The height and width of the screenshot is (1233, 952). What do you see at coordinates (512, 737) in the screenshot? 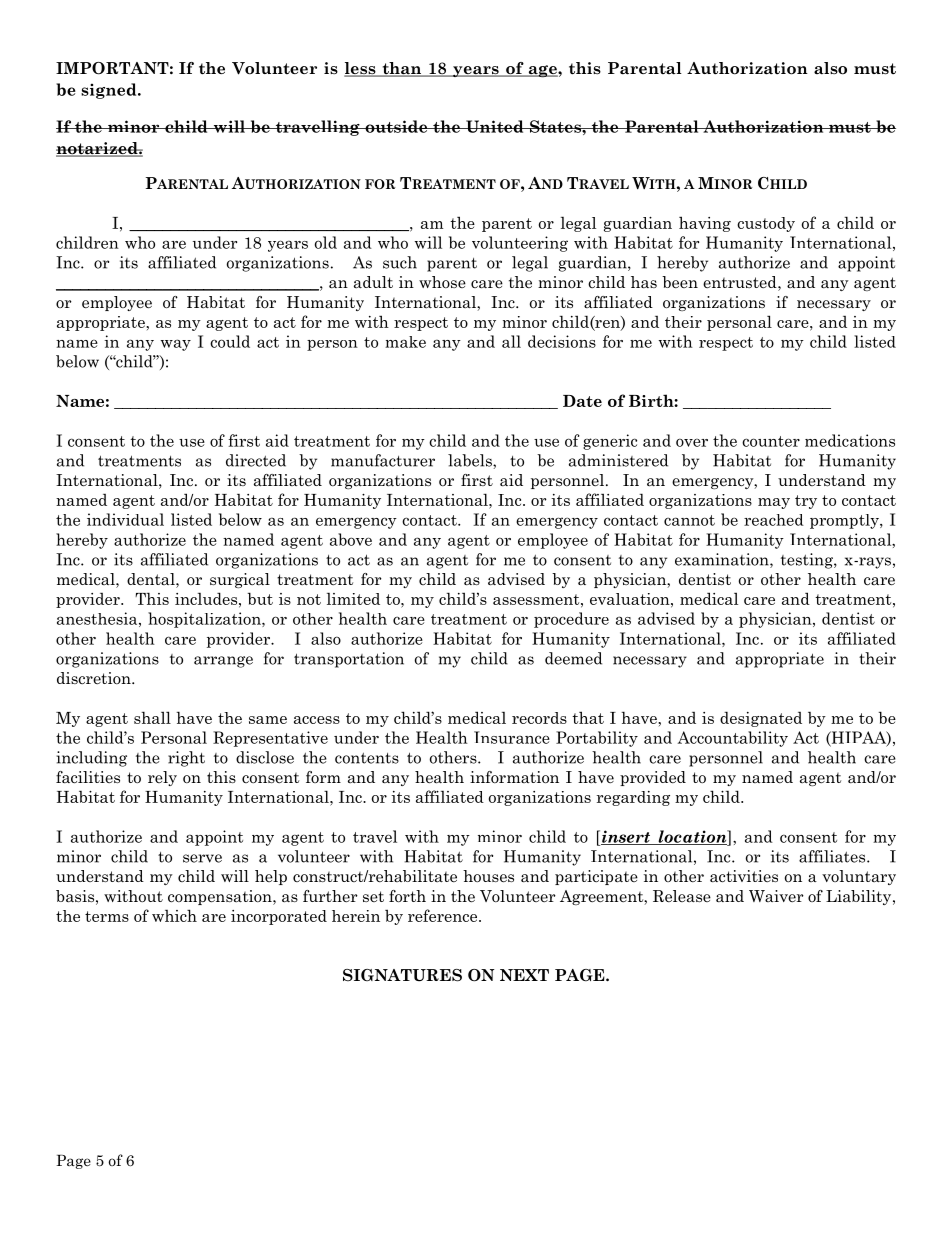
I see `Insurance` at bounding box center [512, 737].
